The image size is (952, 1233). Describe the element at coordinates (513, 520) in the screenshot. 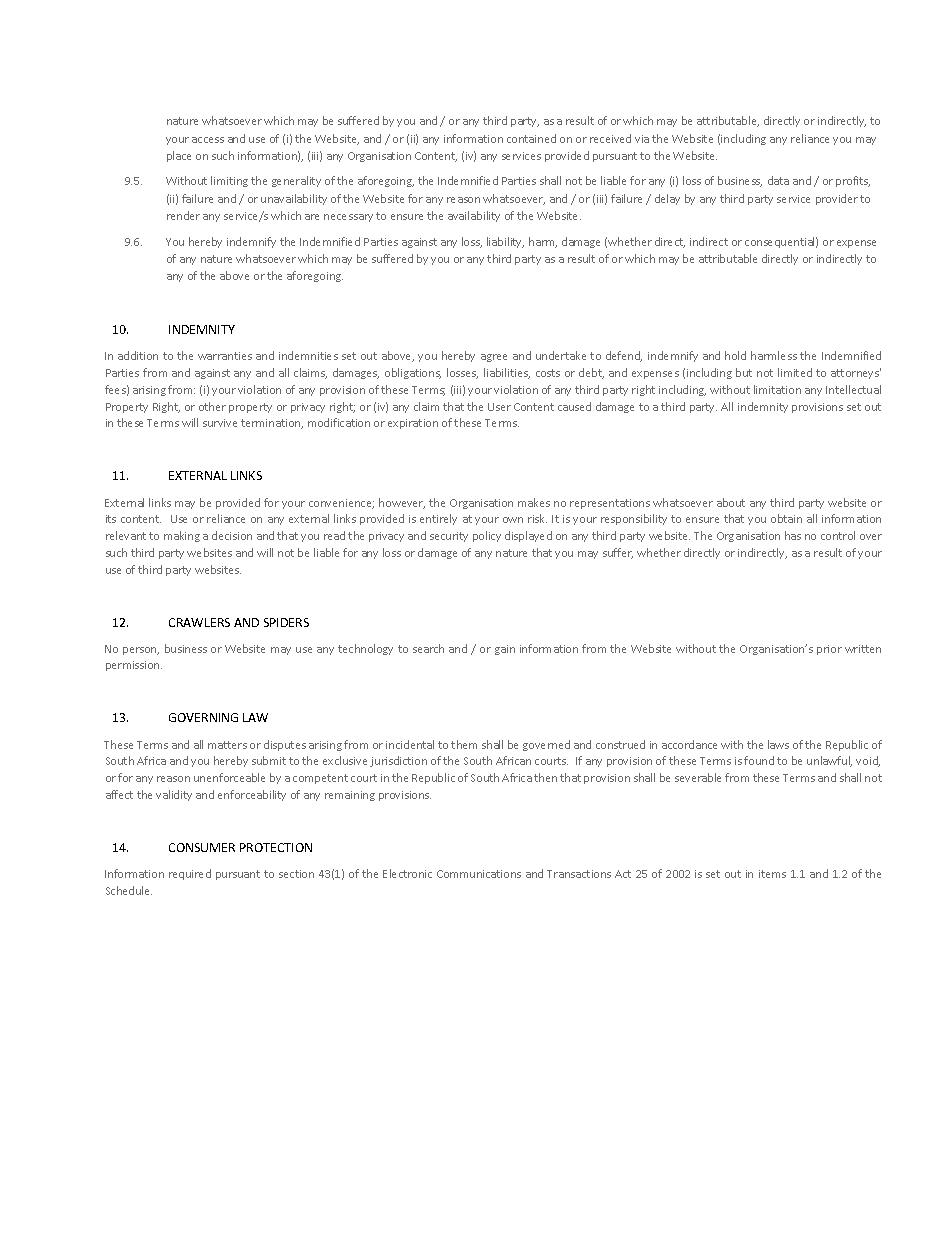

I see `own` at that location.
